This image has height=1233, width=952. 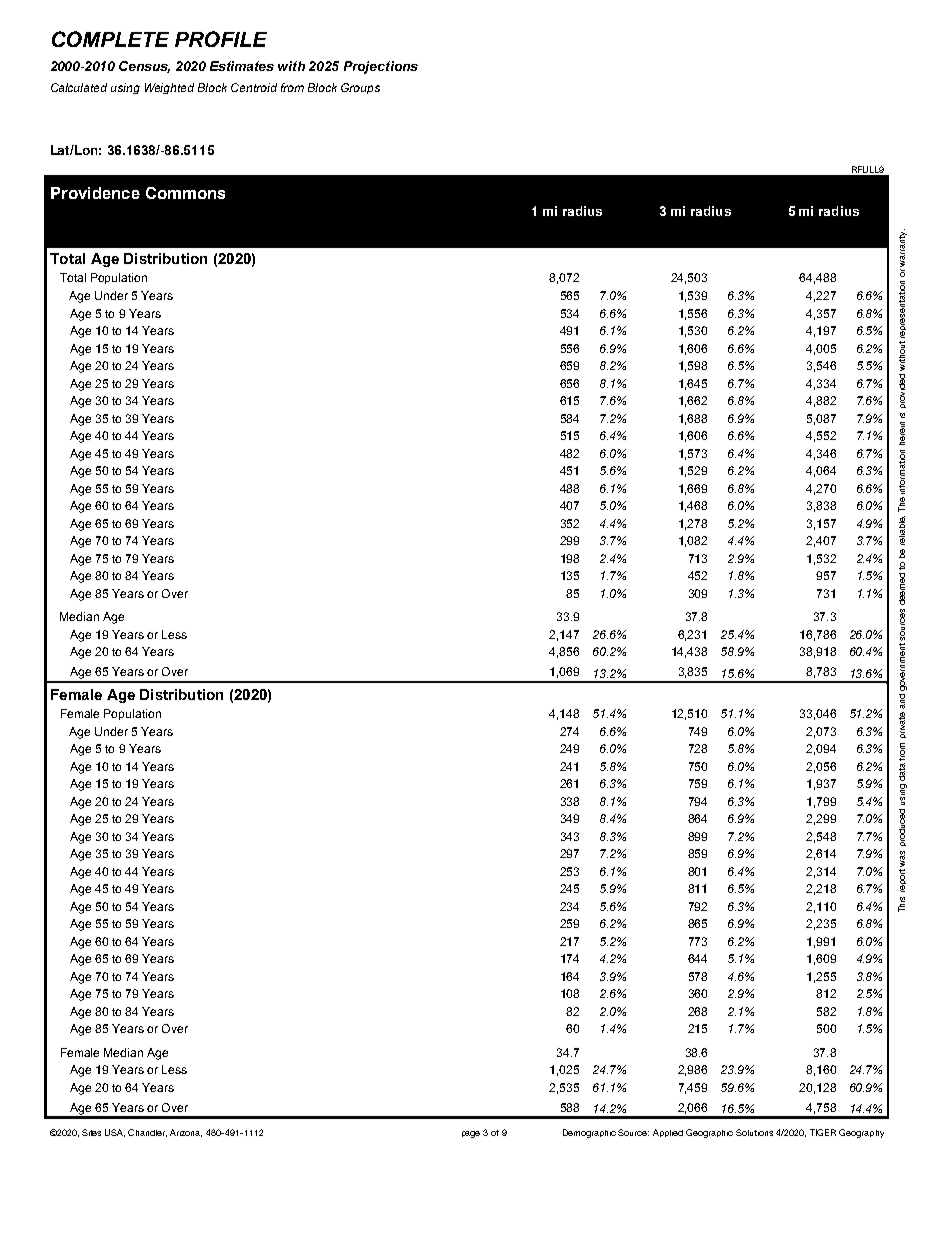 What do you see at coordinates (185, 193) in the image?
I see `Commons` at bounding box center [185, 193].
